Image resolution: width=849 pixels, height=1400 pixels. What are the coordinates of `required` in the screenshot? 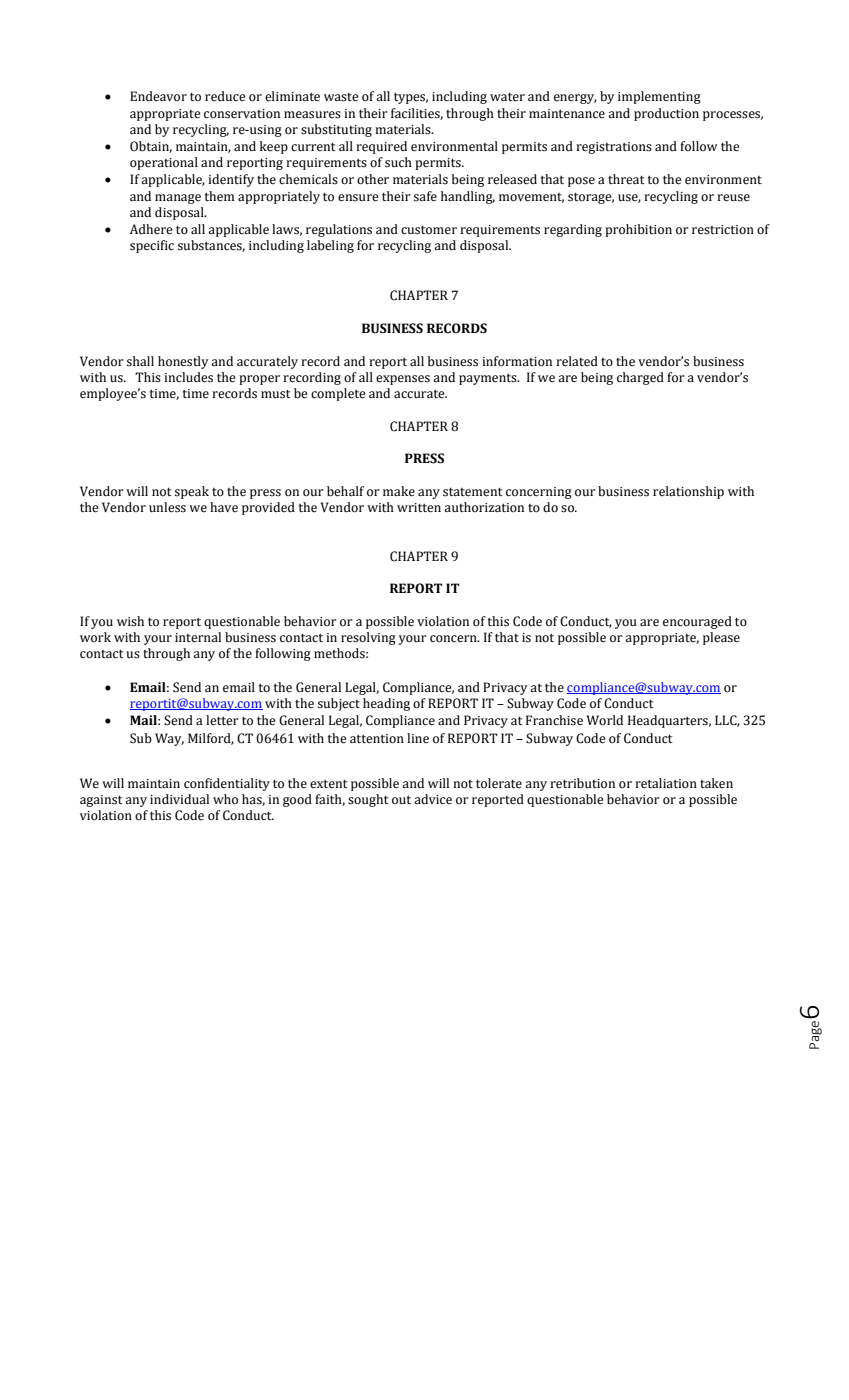 It's located at (381, 147).
